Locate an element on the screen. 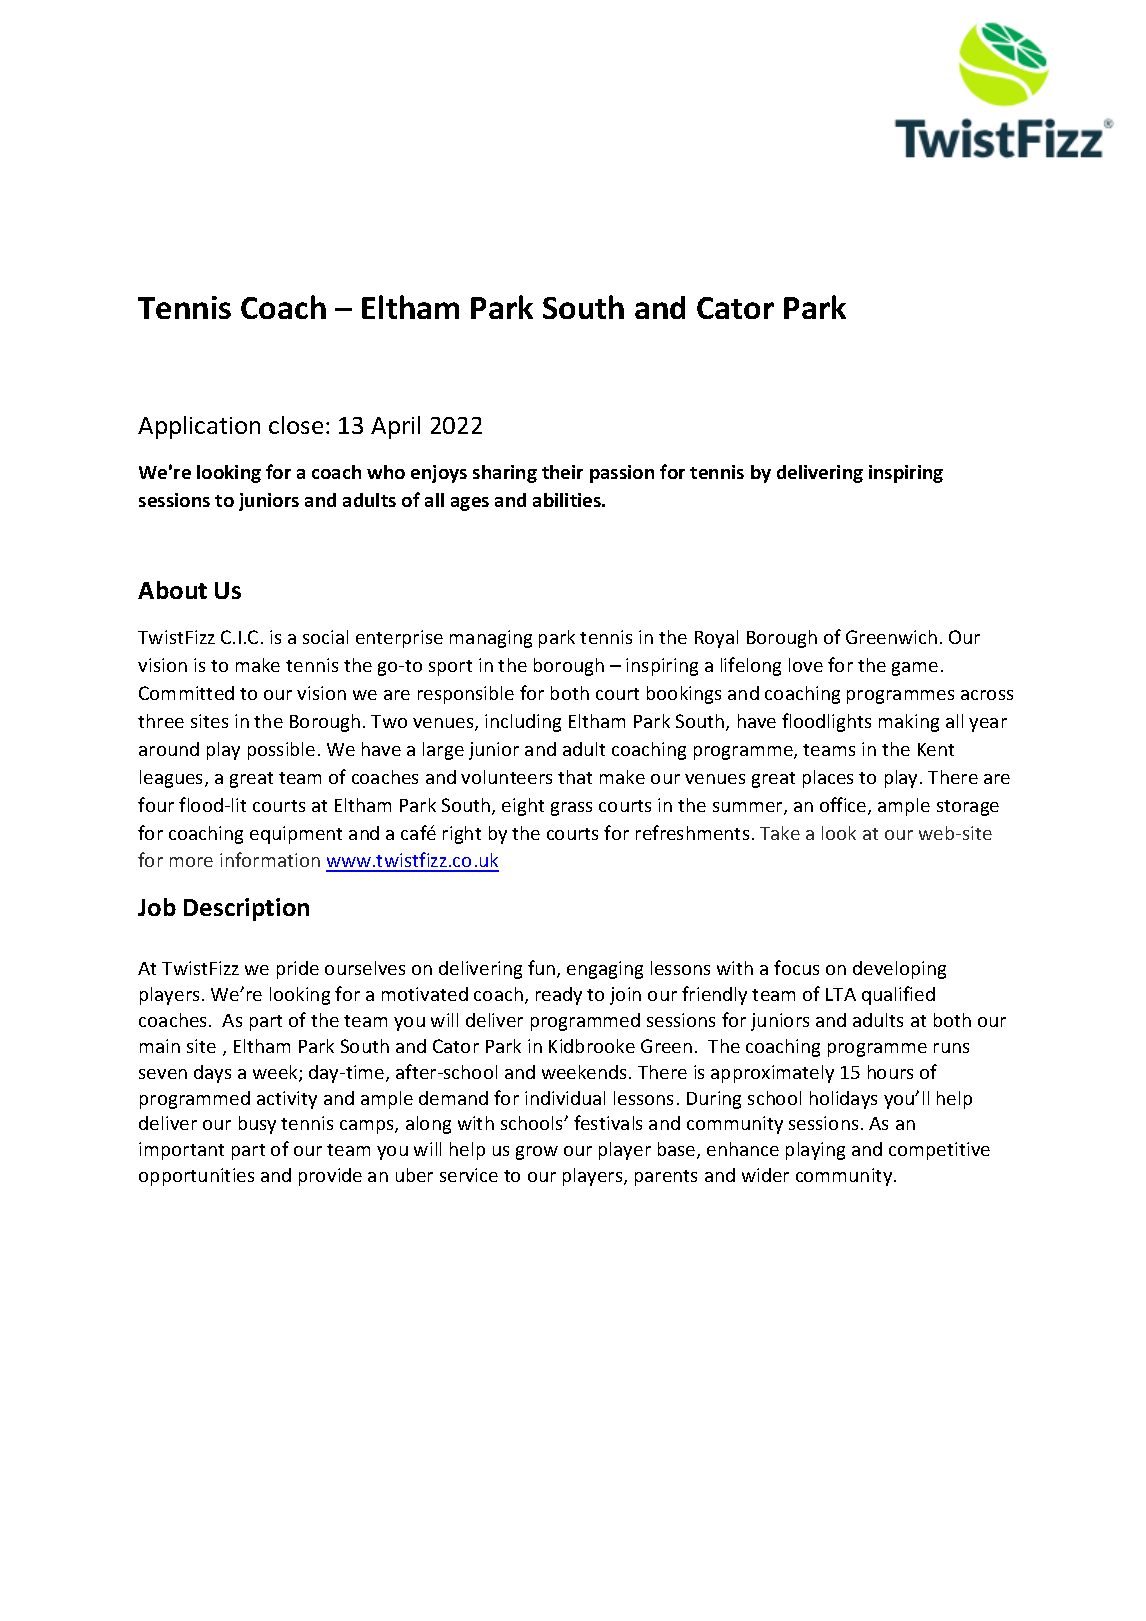 This screenshot has width=1146, height=1621. passion is located at coordinates (622, 474).
